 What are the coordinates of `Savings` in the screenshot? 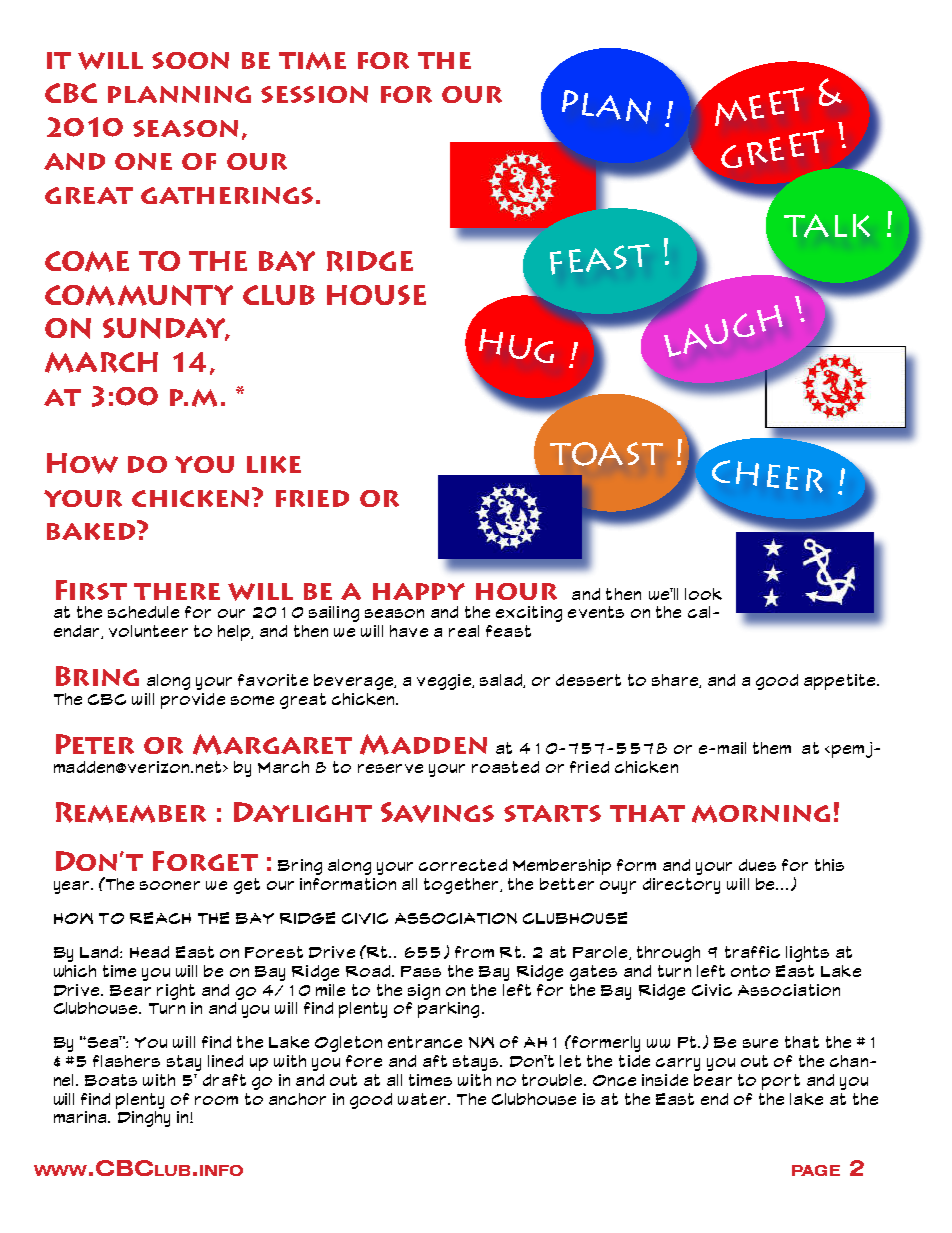 It's located at (437, 812).
